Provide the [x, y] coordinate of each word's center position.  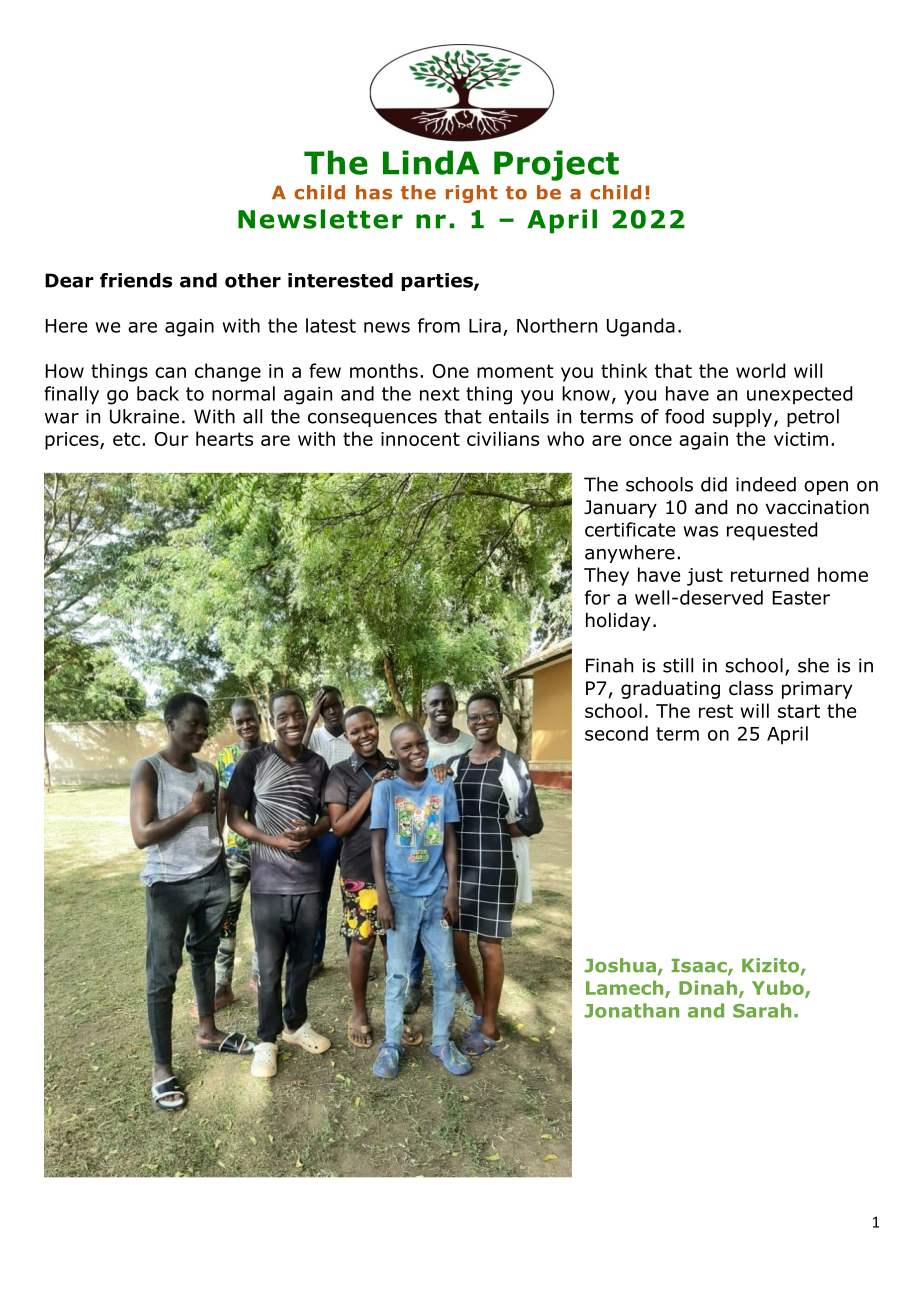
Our [172, 439]
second [616, 733]
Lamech [626, 988]
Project [556, 165]
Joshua [620, 965]
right [472, 194]
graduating [670, 690]
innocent [420, 439]
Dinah [709, 988]
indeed [766, 484]
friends [136, 280]
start [799, 711]
